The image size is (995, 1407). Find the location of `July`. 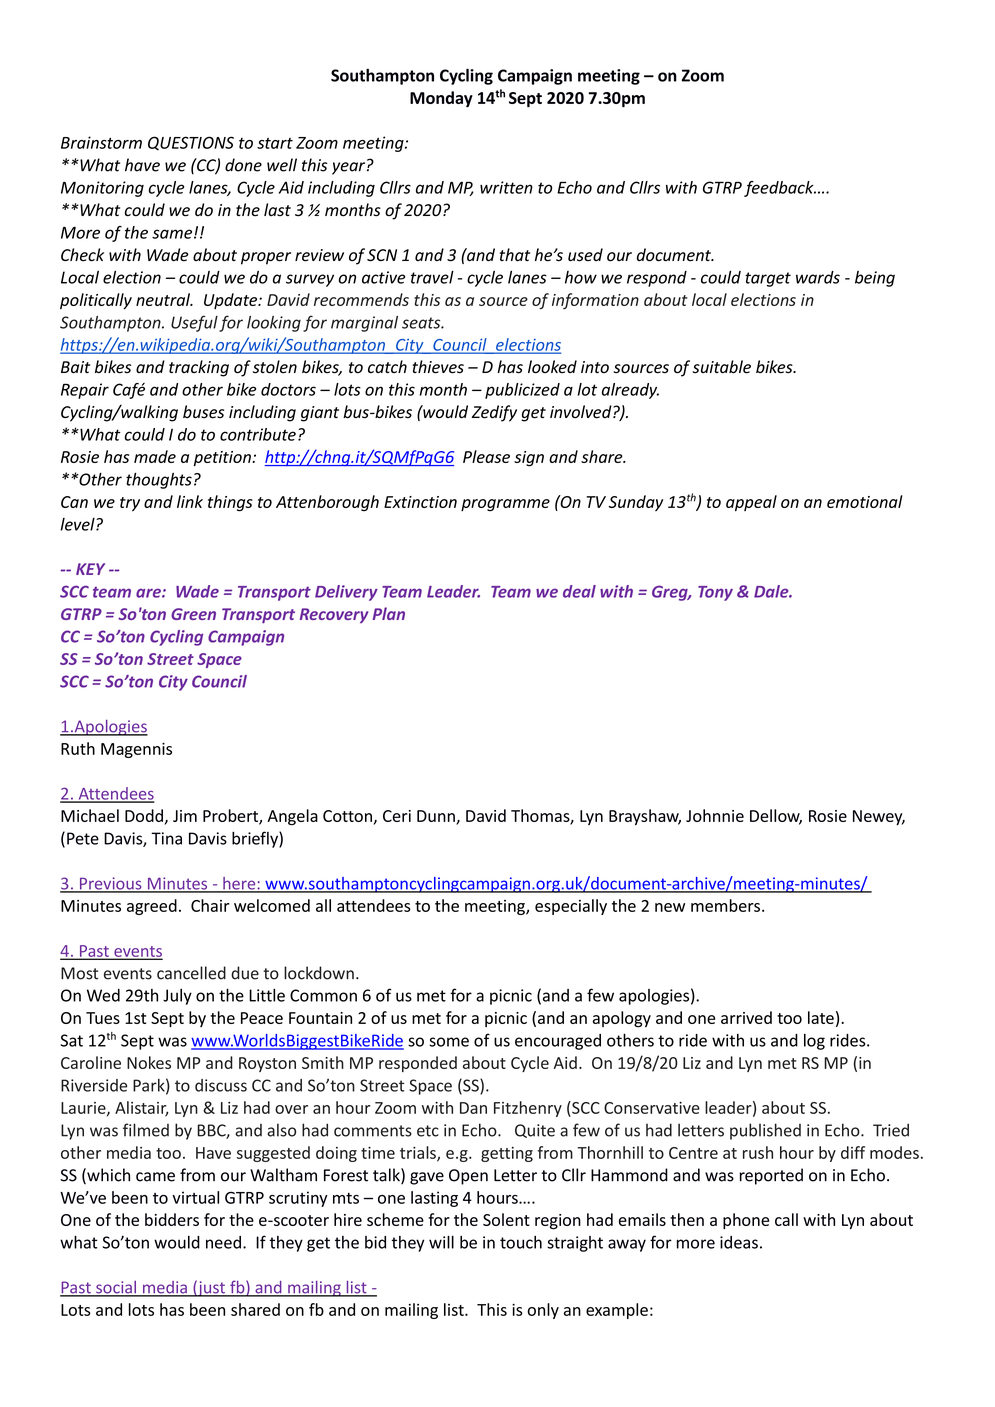

July is located at coordinates (177, 997).
